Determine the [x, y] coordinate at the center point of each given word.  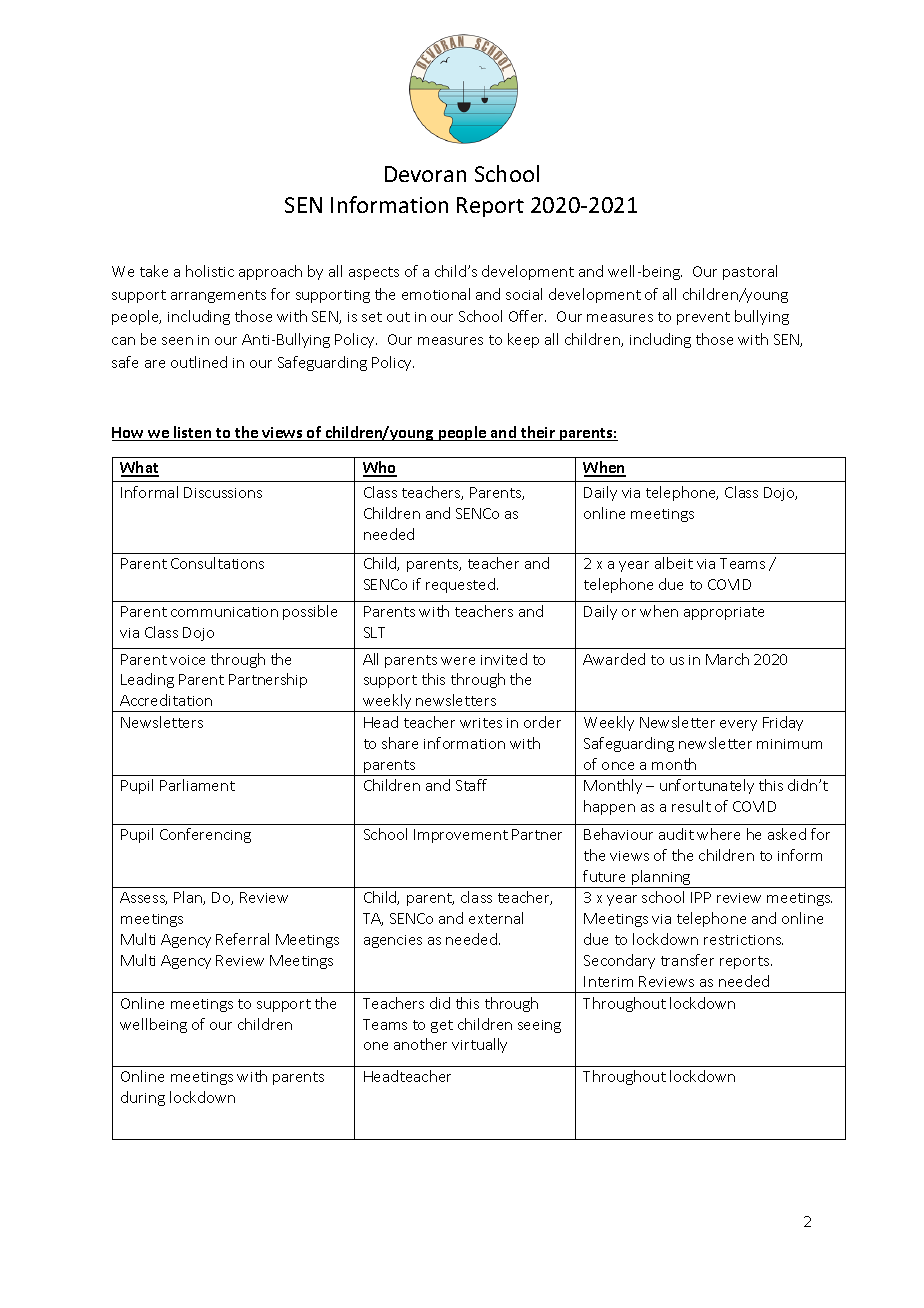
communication [224, 612]
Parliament [197, 785]
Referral [242, 939]
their [538, 433]
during [143, 1098]
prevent [703, 318]
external [496, 918]
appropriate [724, 613]
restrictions [743, 940]
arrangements [218, 296]
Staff [471, 785]
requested [460, 585]
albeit [674, 563]
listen [193, 433]
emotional [436, 294]
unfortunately [707, 786]
